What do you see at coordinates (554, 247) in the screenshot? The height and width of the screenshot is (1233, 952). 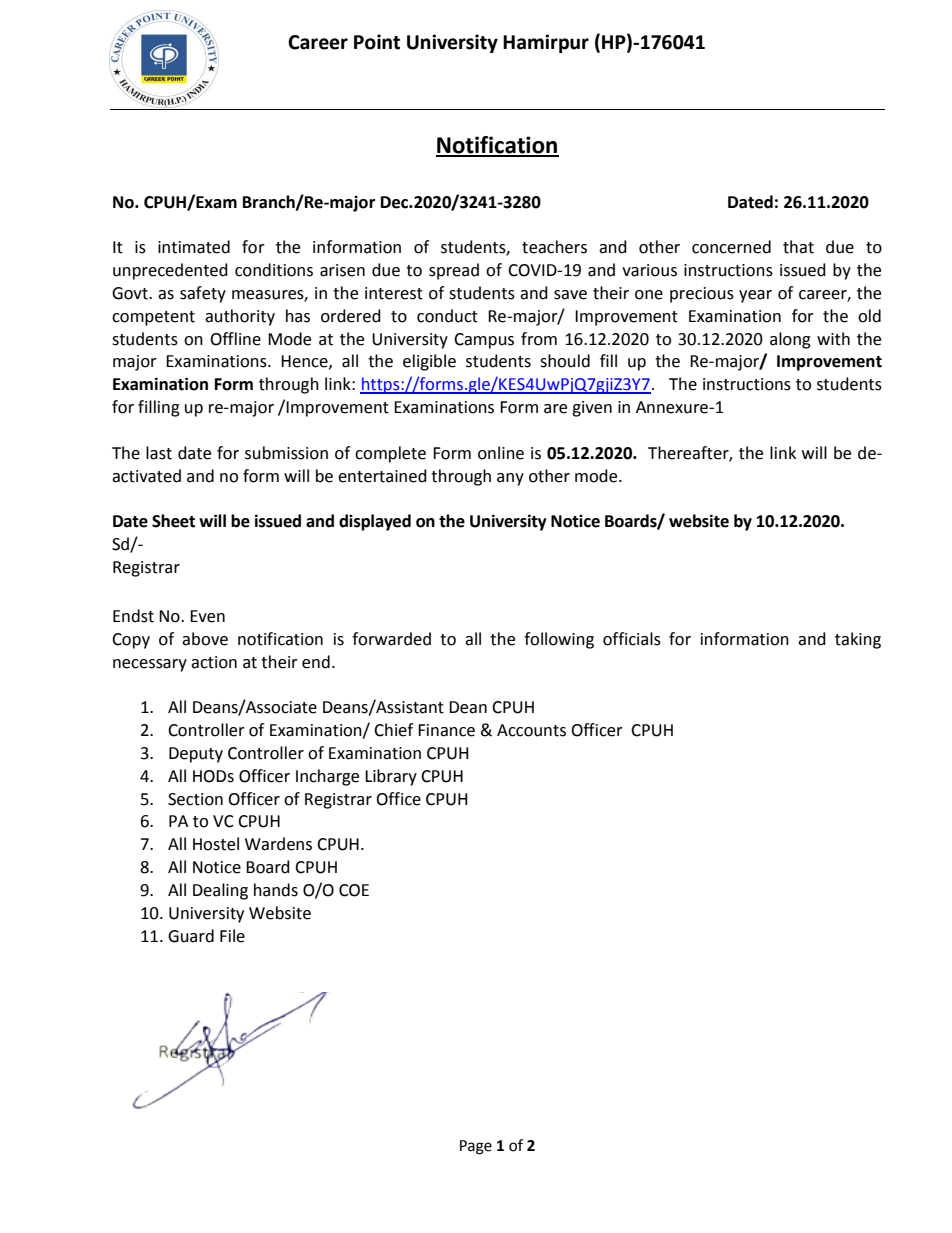 I see `teachers` at bounding box center [554, 247].
